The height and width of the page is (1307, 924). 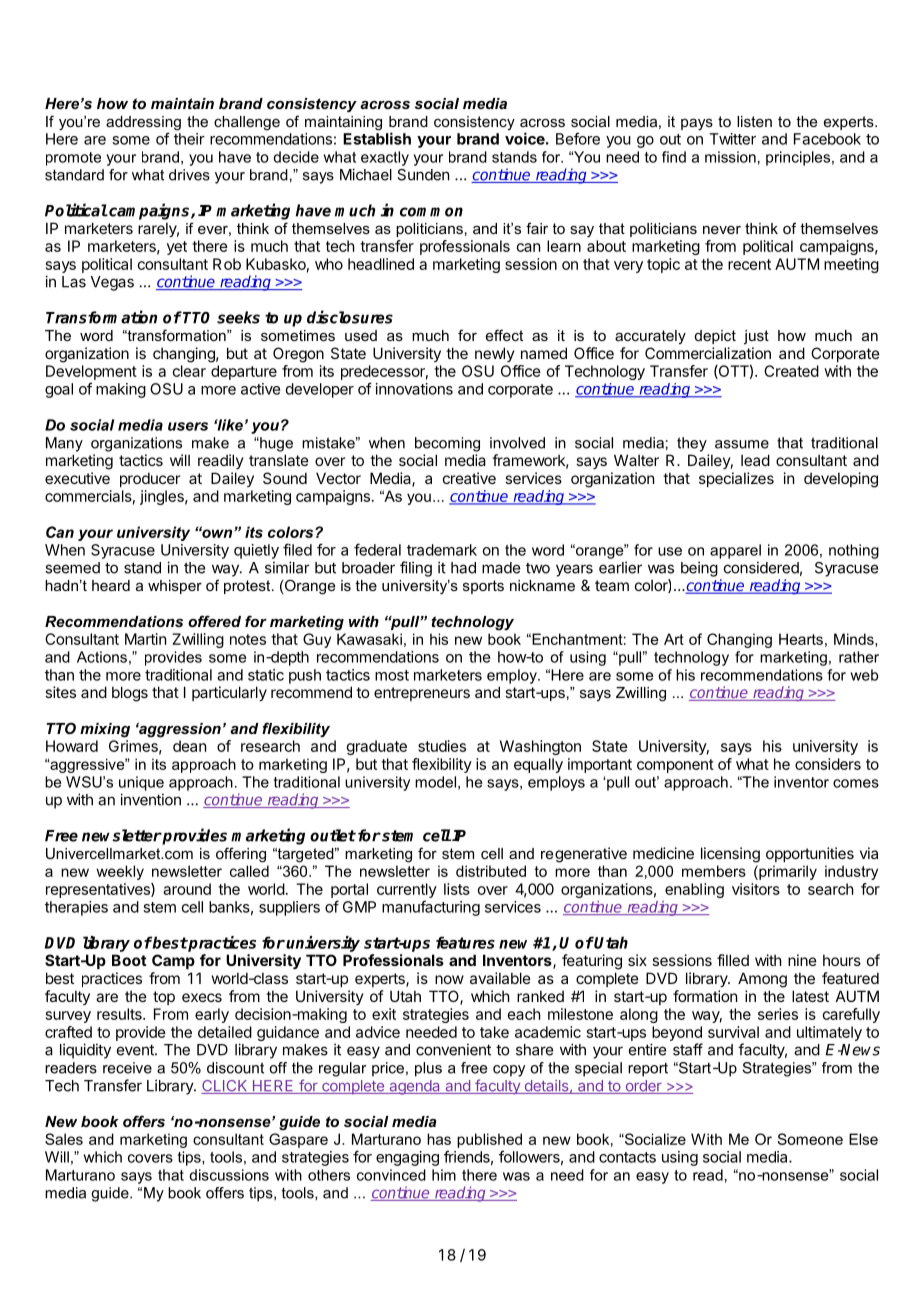 I want to click on creative, so click(x=469, y=478).
